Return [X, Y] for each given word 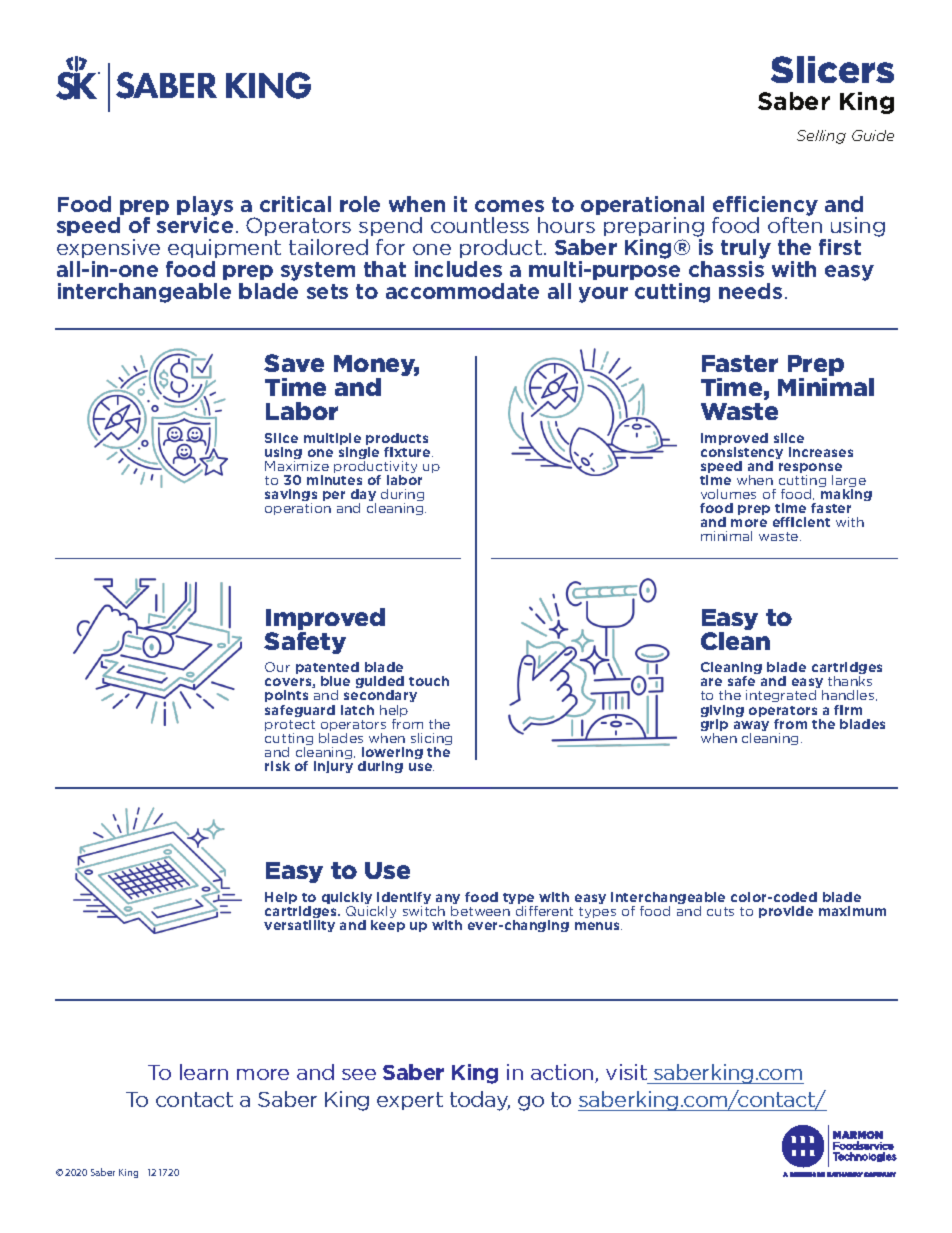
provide [786, 912]
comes [509, 206]
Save [294, 363]
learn [204, 1072]
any [448, 900]
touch [429, 681]
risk [277, 766]
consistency [742, 454]
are [711, 682]
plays [205, 207]
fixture [408, 452]
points [286, 698]
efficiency [765, 207]
